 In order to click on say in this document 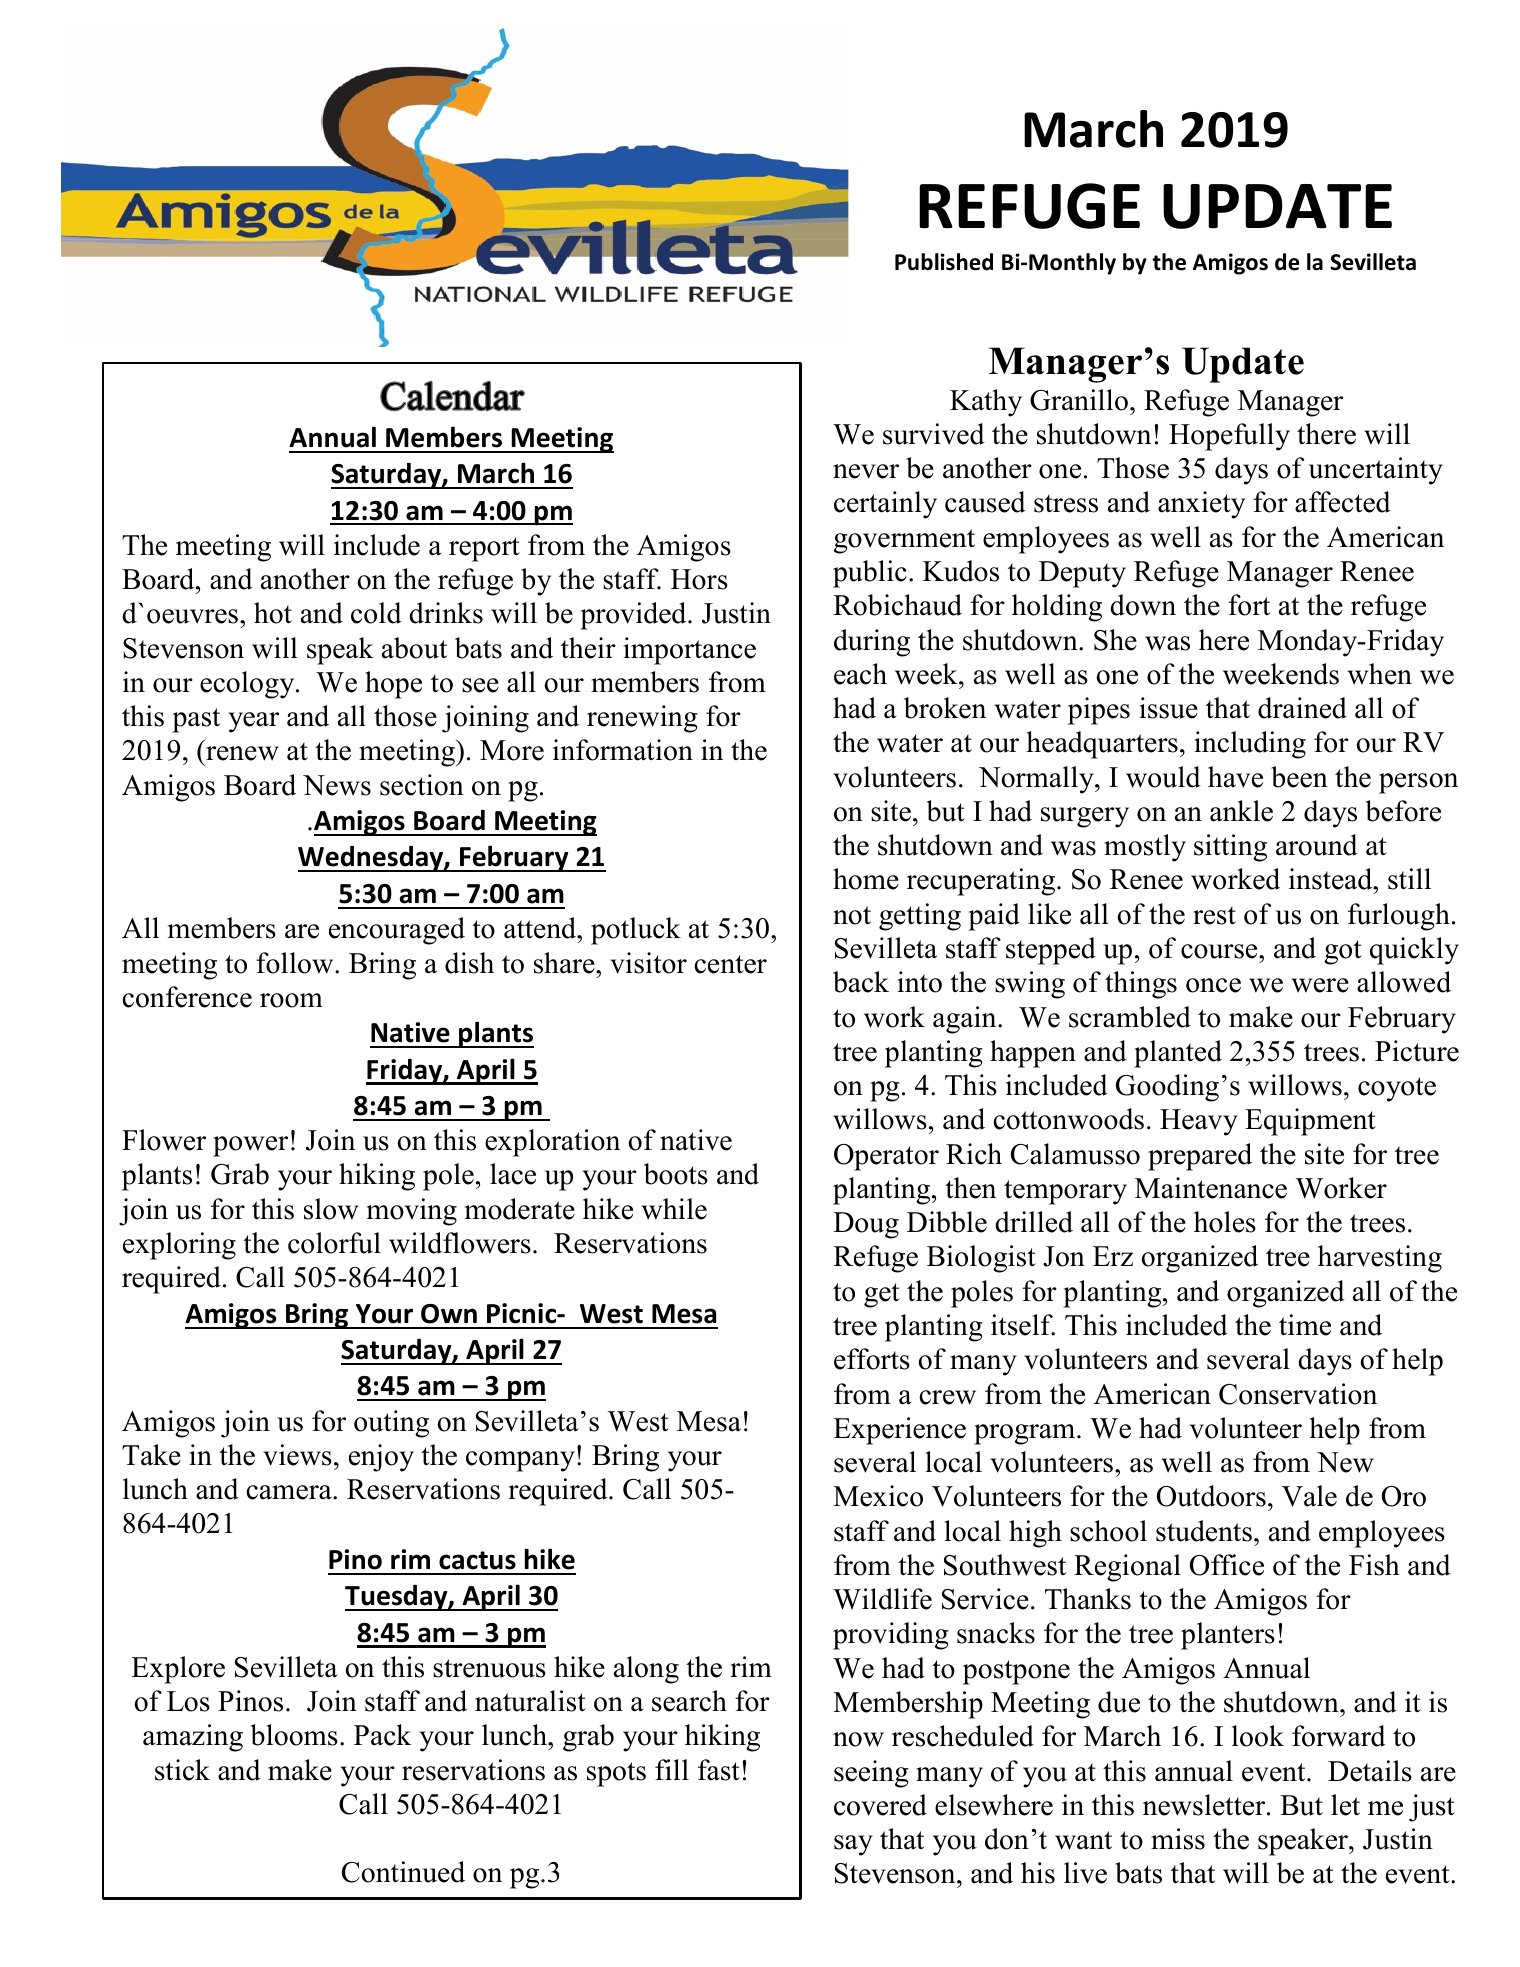, I will do `click(853, 1845)`.
